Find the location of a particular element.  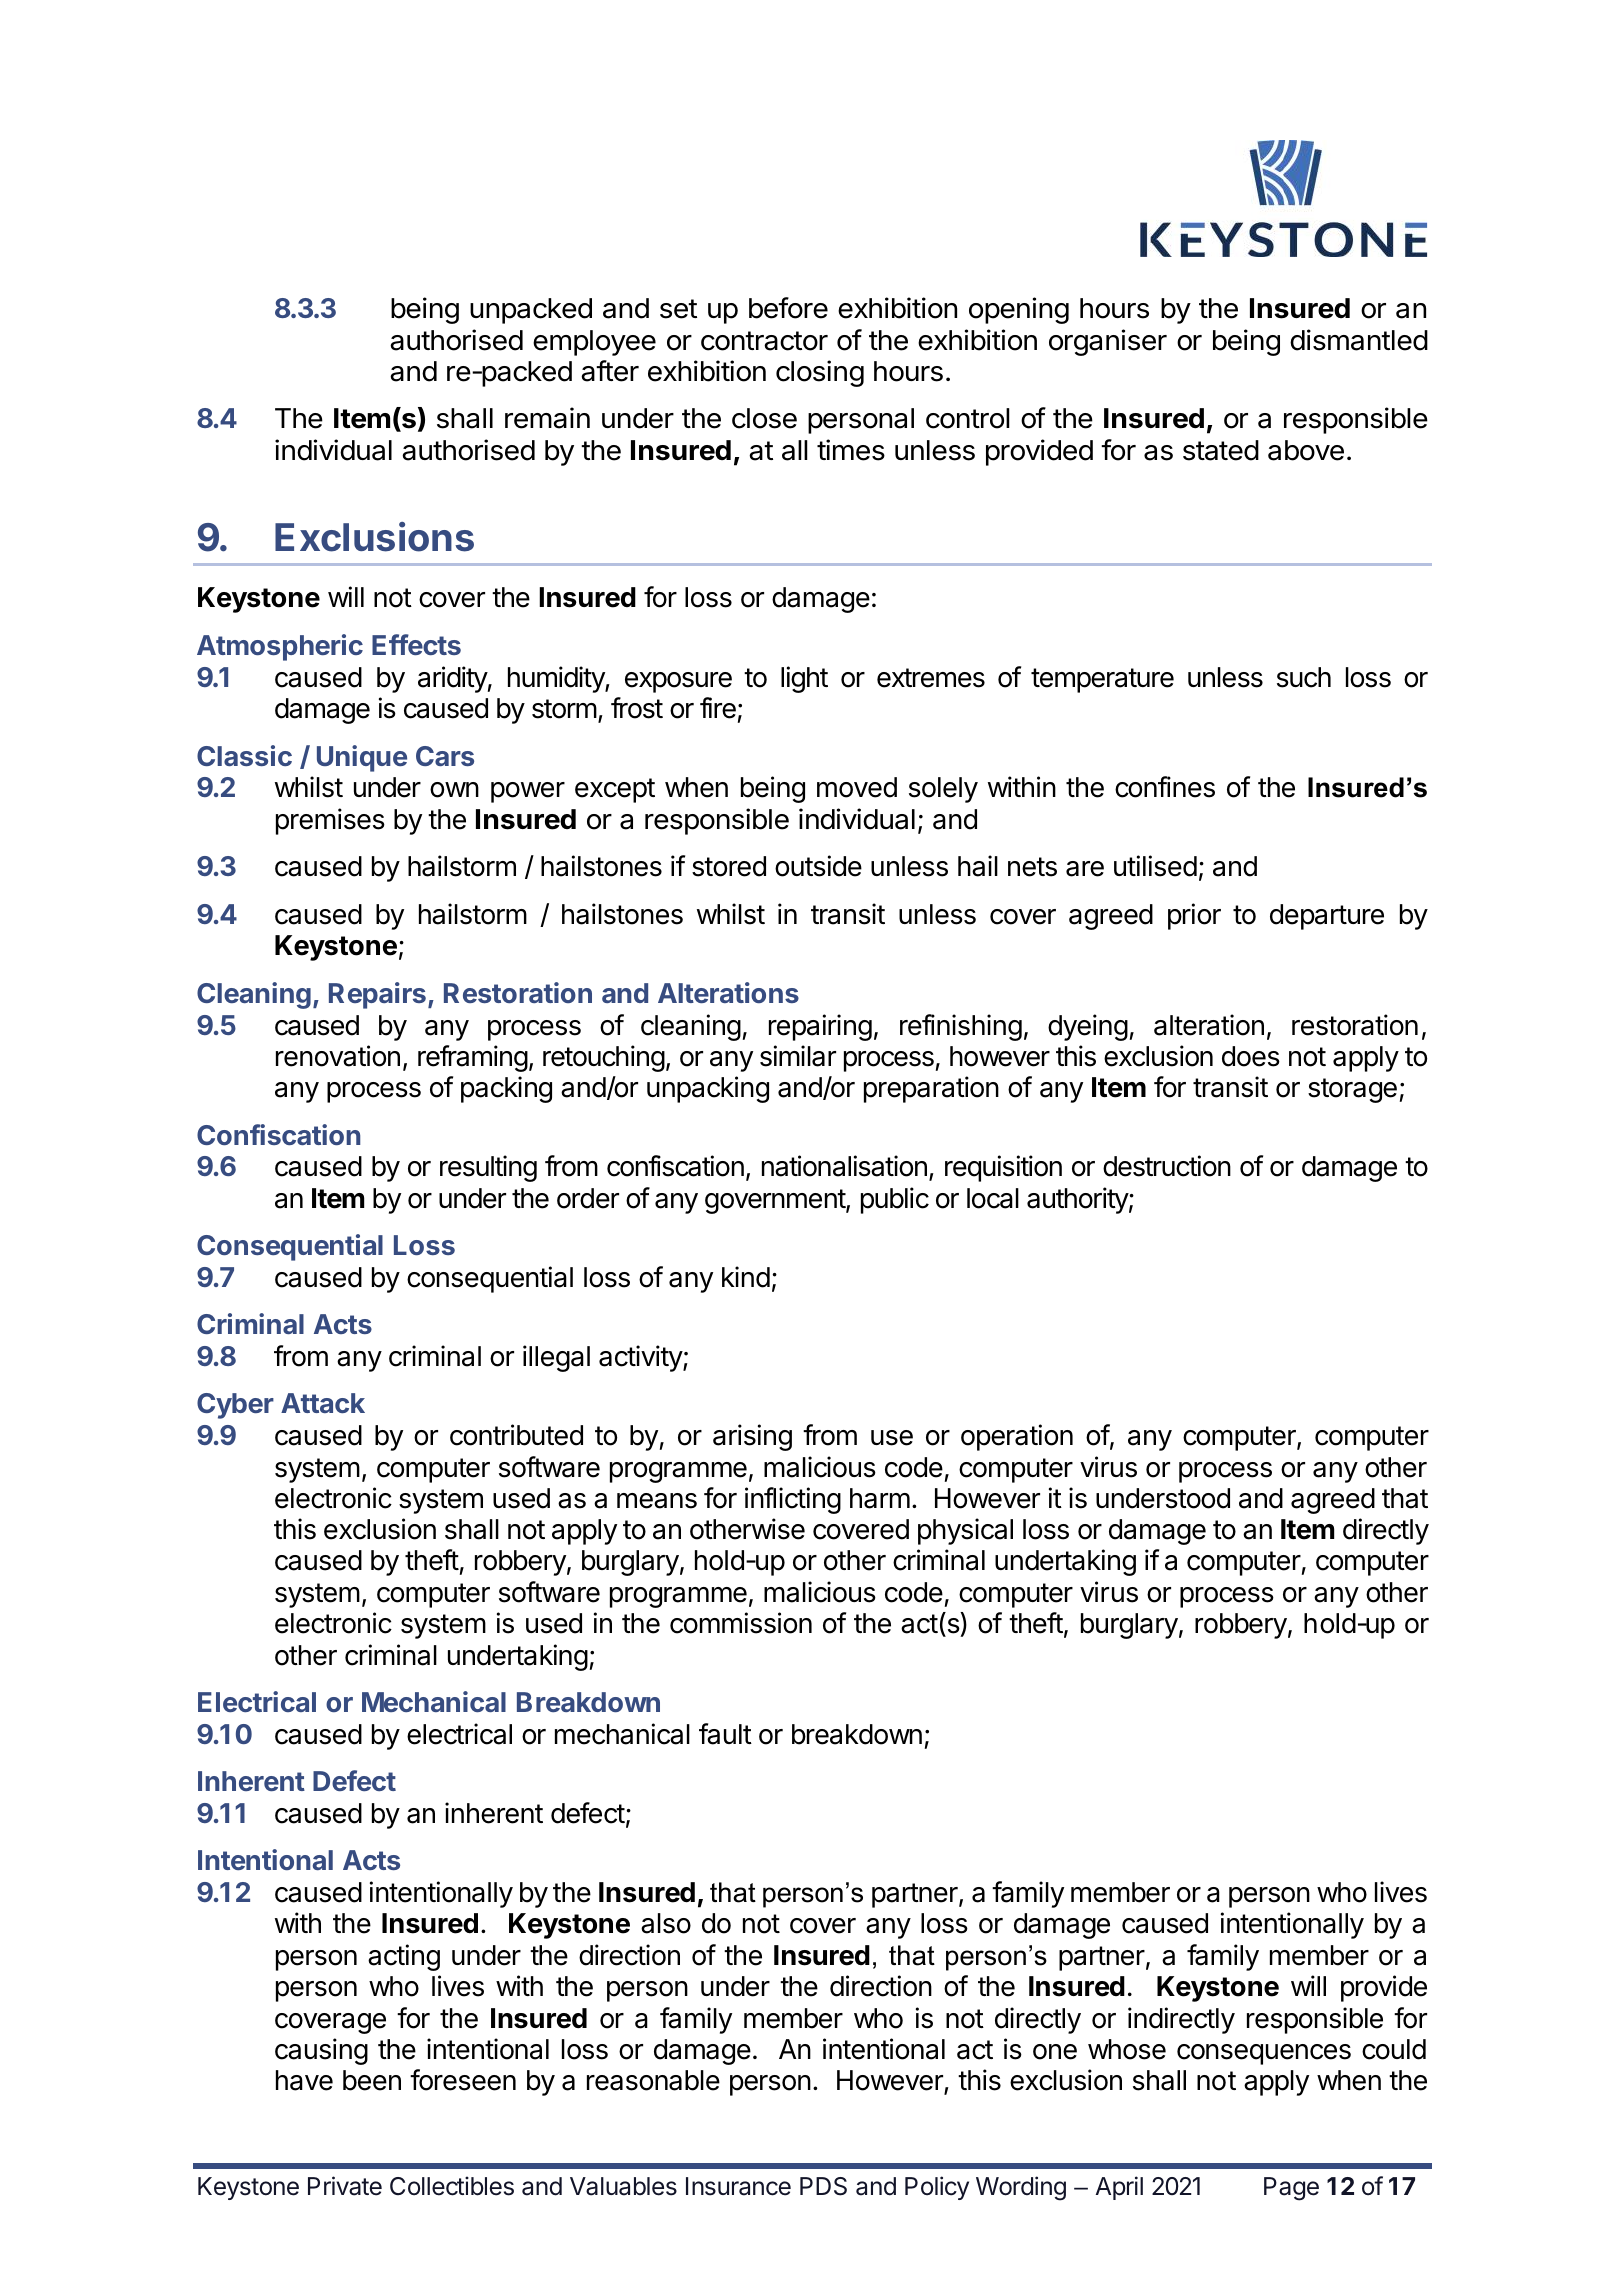

Page is located at coordinates (1291, 2189).
